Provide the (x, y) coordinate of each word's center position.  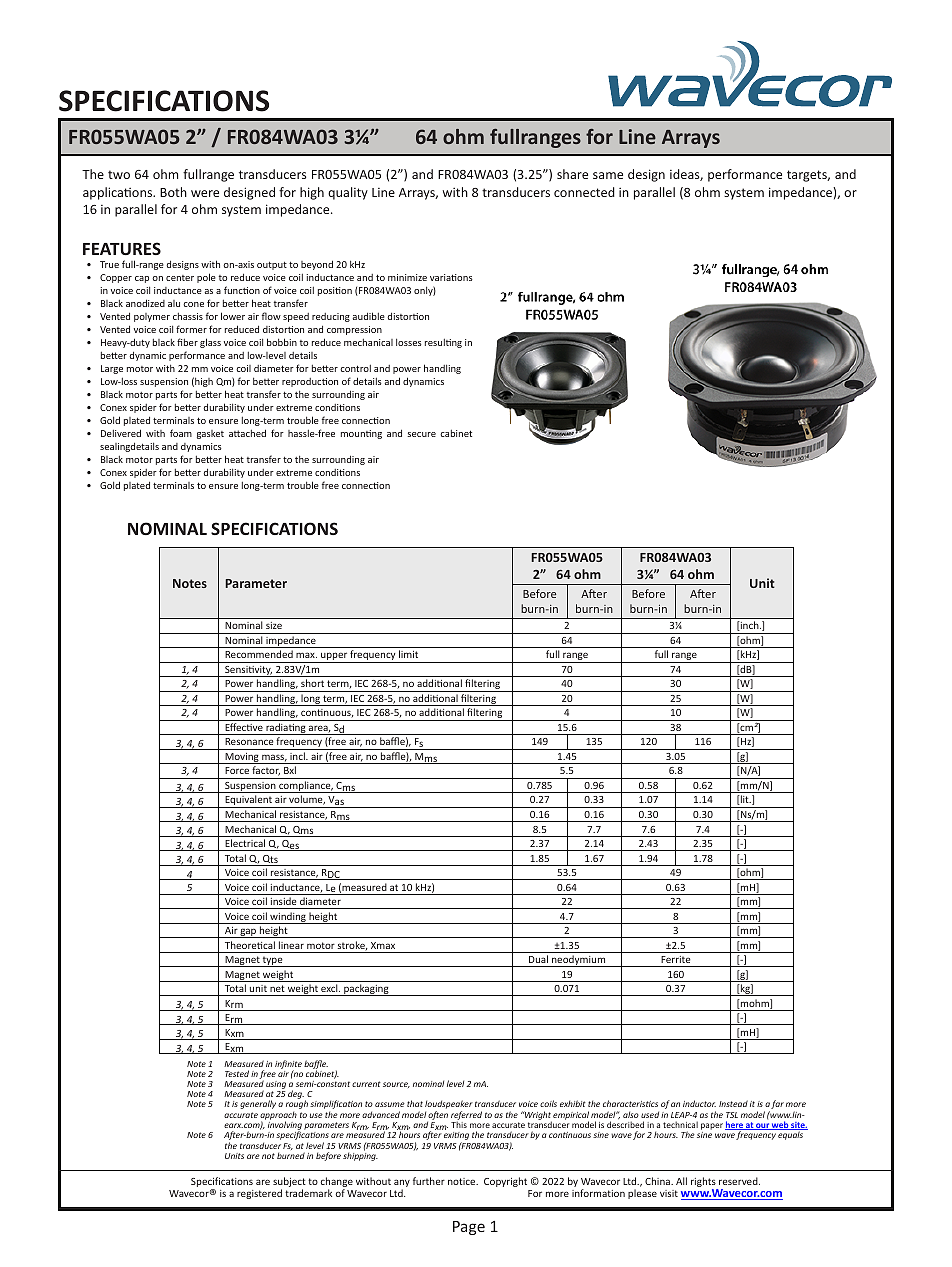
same (608, 175)
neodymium (579, 961)
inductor (699, 1103)
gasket (210, 434)
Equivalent (248, 801)
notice (463, 1181)
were (205, 193)
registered (259, 1194)
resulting (443, 343)
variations (451, 277)
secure (421, 434)
